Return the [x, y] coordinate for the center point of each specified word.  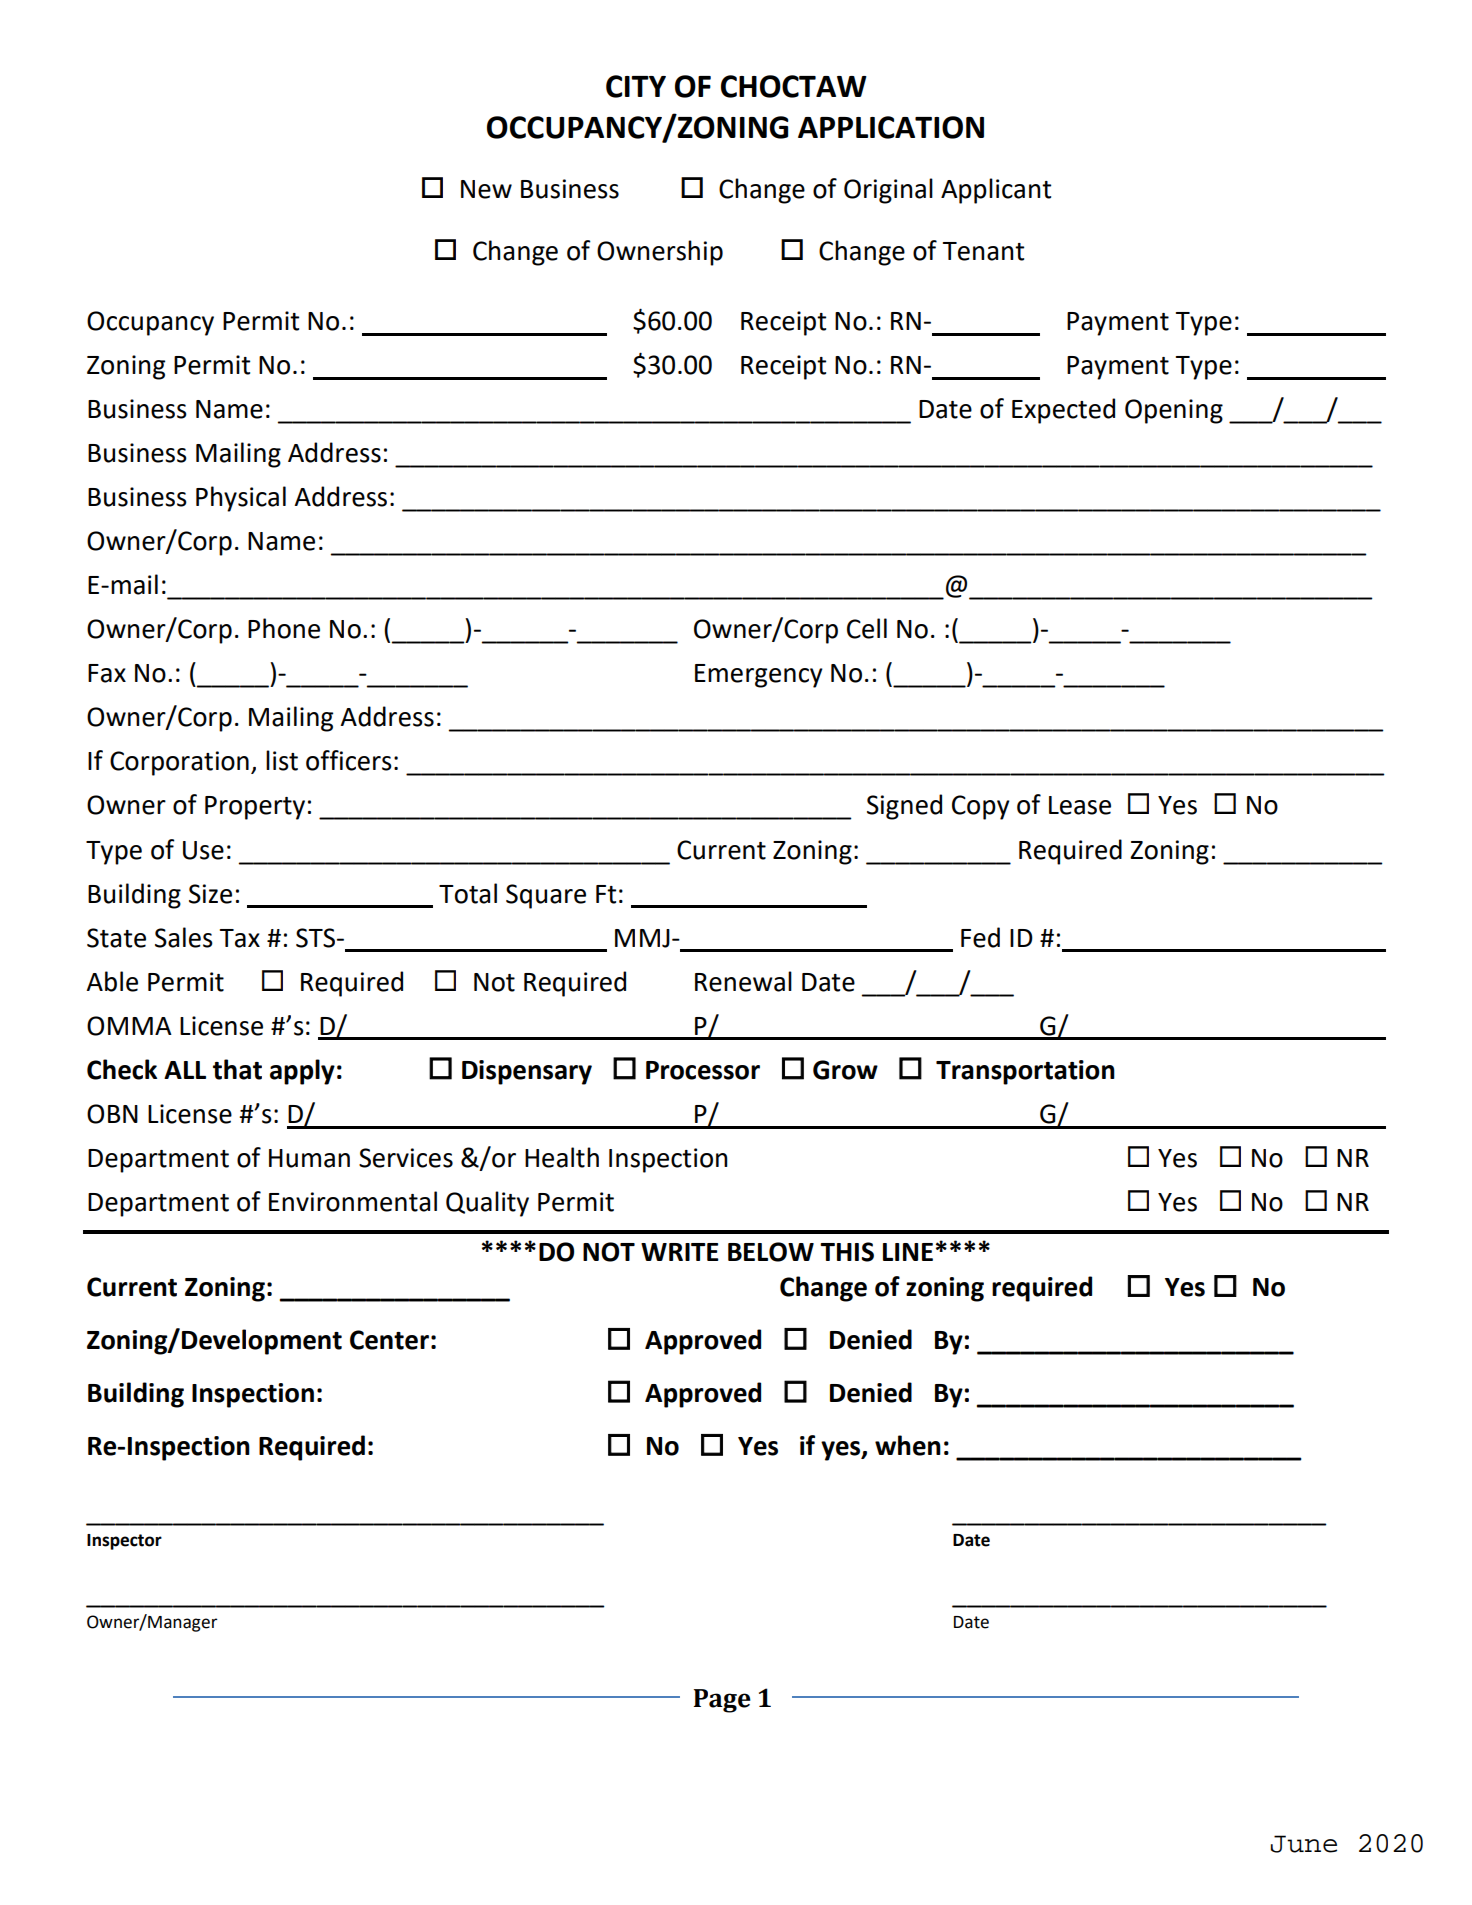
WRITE [680, 1252]
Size [210, 894]
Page [722, 1701]
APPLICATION [891, 127]
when [908, 1445]
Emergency [759, 676]
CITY [636, 86]
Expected [1063, 411]
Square [546, 896]
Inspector [124, 1542]
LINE [908, 1252]
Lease [1080, 805]
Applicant [996, 191]
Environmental [353, 1201]
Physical [241, 499]
